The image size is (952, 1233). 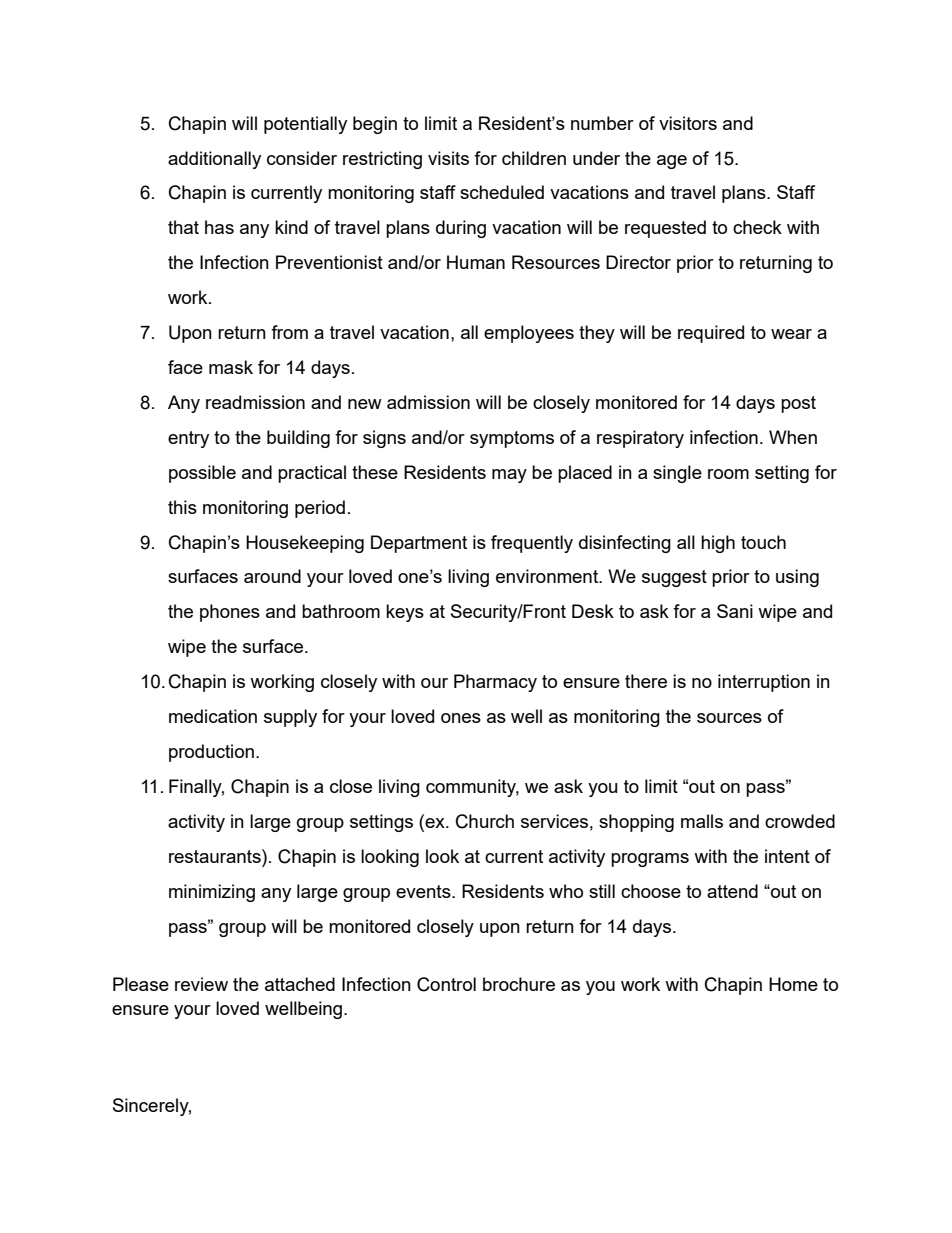 What do you see at coordinates (201, 984) in the screenshot?
I see `review` at bounding box center [201, 984].
